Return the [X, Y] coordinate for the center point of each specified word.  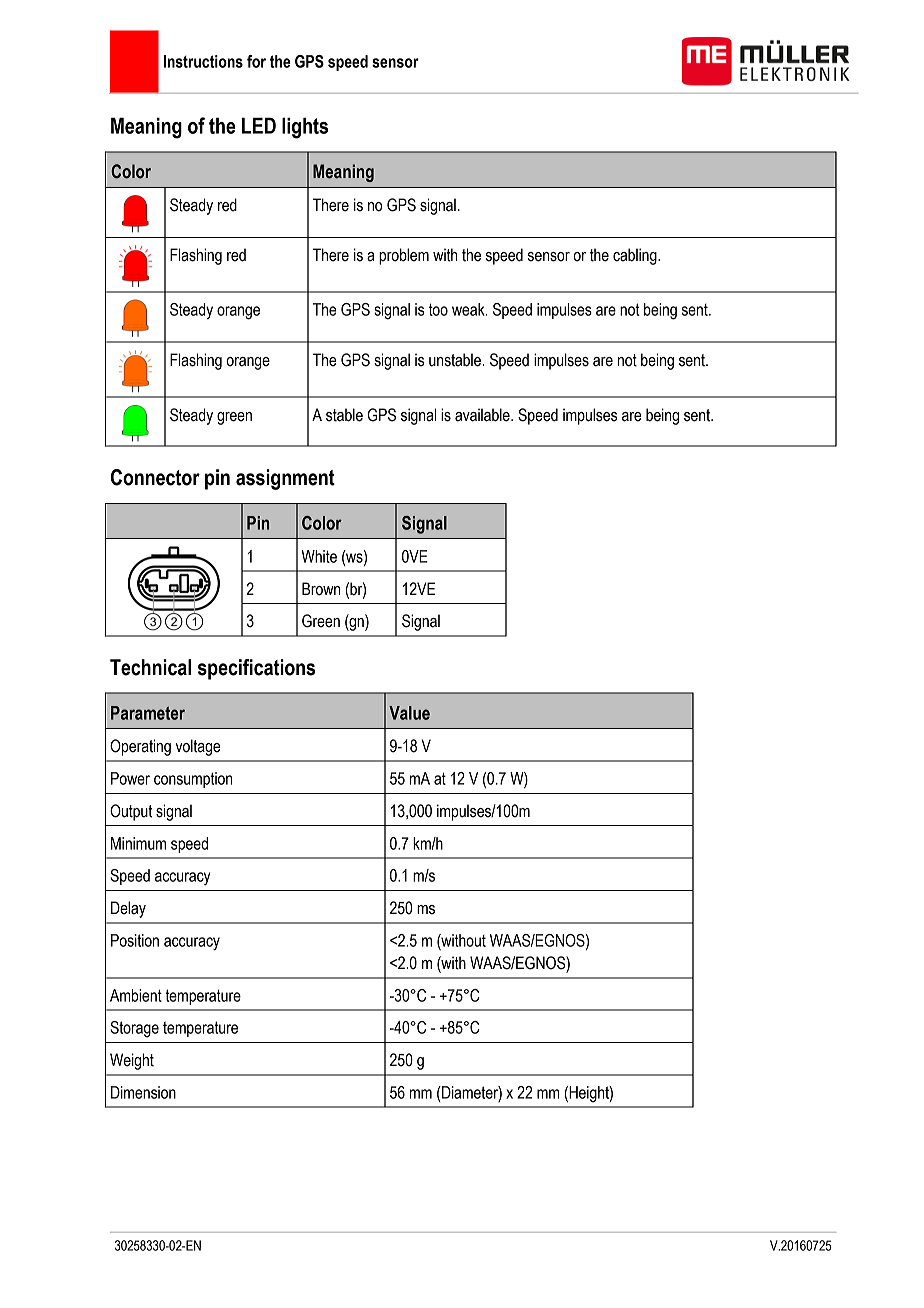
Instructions [203, 61]
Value [409, 713]
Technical [150, 667]
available [483, 415]
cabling [636, 256]
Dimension [143, 1092]
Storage [134, 1029]
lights [305, 128]
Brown [321, 589]
